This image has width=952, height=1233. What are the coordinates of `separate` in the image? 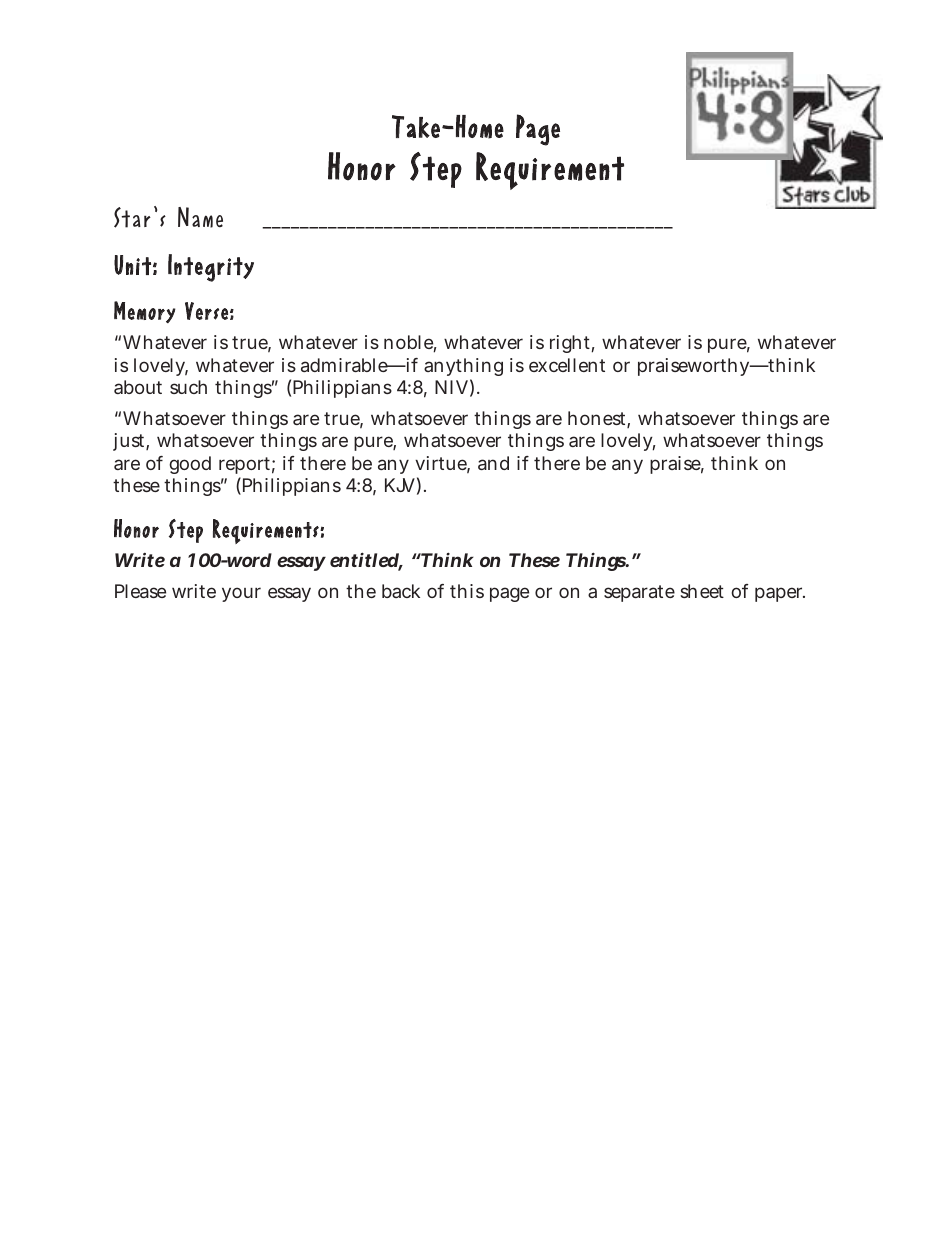 It's located at (639, 593).
